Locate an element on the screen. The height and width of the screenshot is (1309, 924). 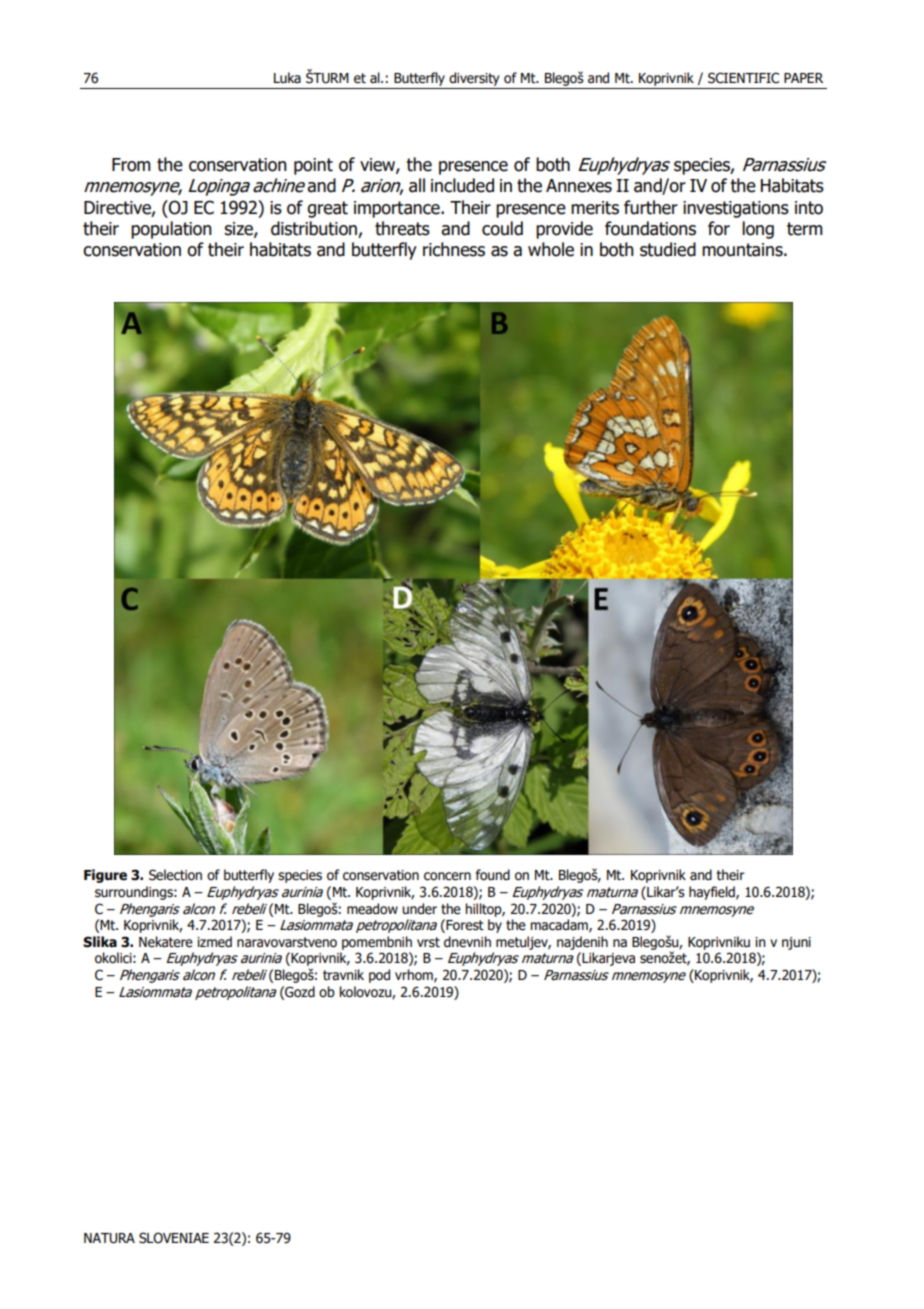
NATURA is located at coordinates (109, 1238).
